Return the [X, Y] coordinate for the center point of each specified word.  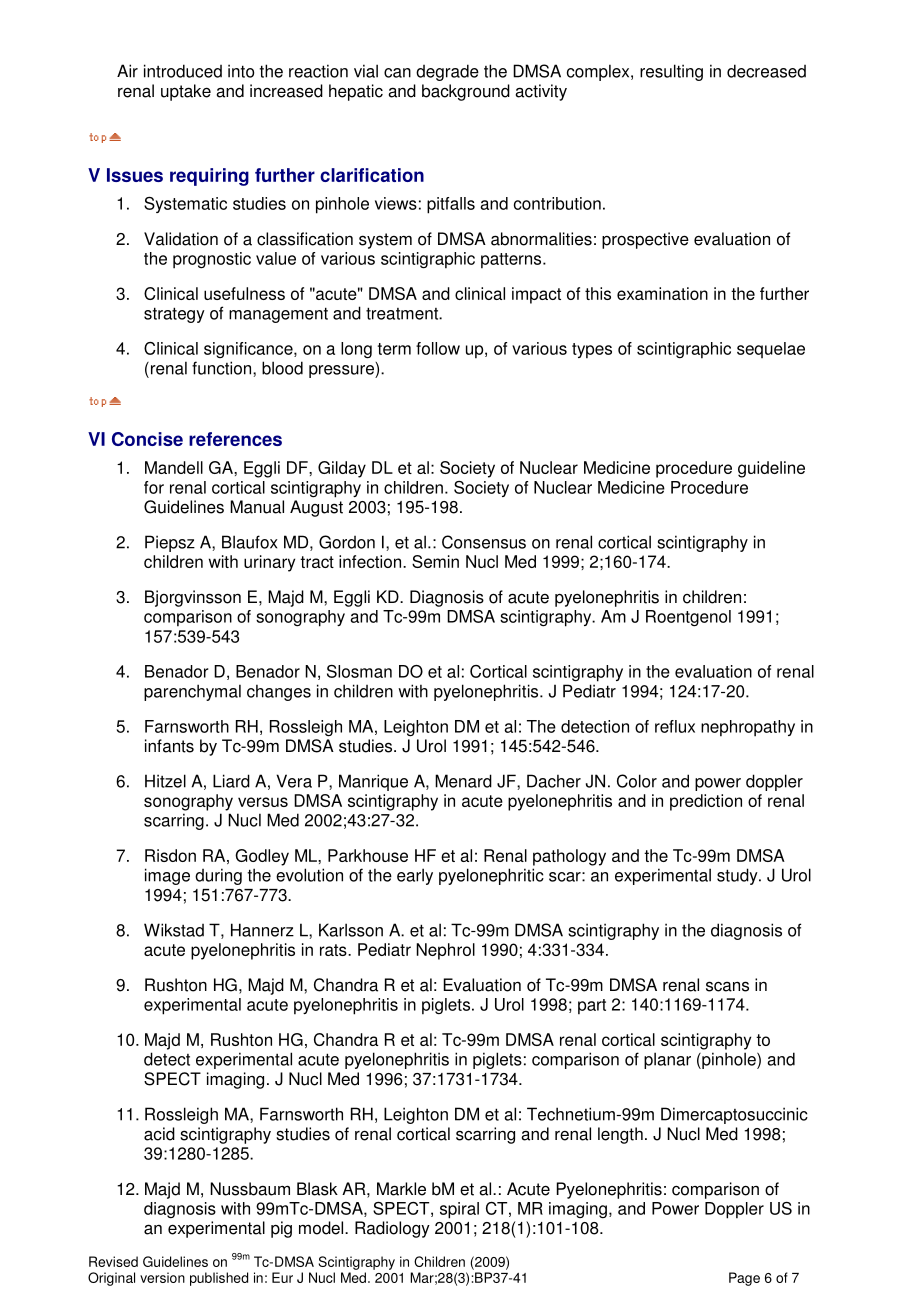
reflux [675, 726]
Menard [463, 781]
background [466, 92]
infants [169, 746]
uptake [186, 92]
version [162, 1277]
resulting [671, 72]
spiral [459, 1210]
